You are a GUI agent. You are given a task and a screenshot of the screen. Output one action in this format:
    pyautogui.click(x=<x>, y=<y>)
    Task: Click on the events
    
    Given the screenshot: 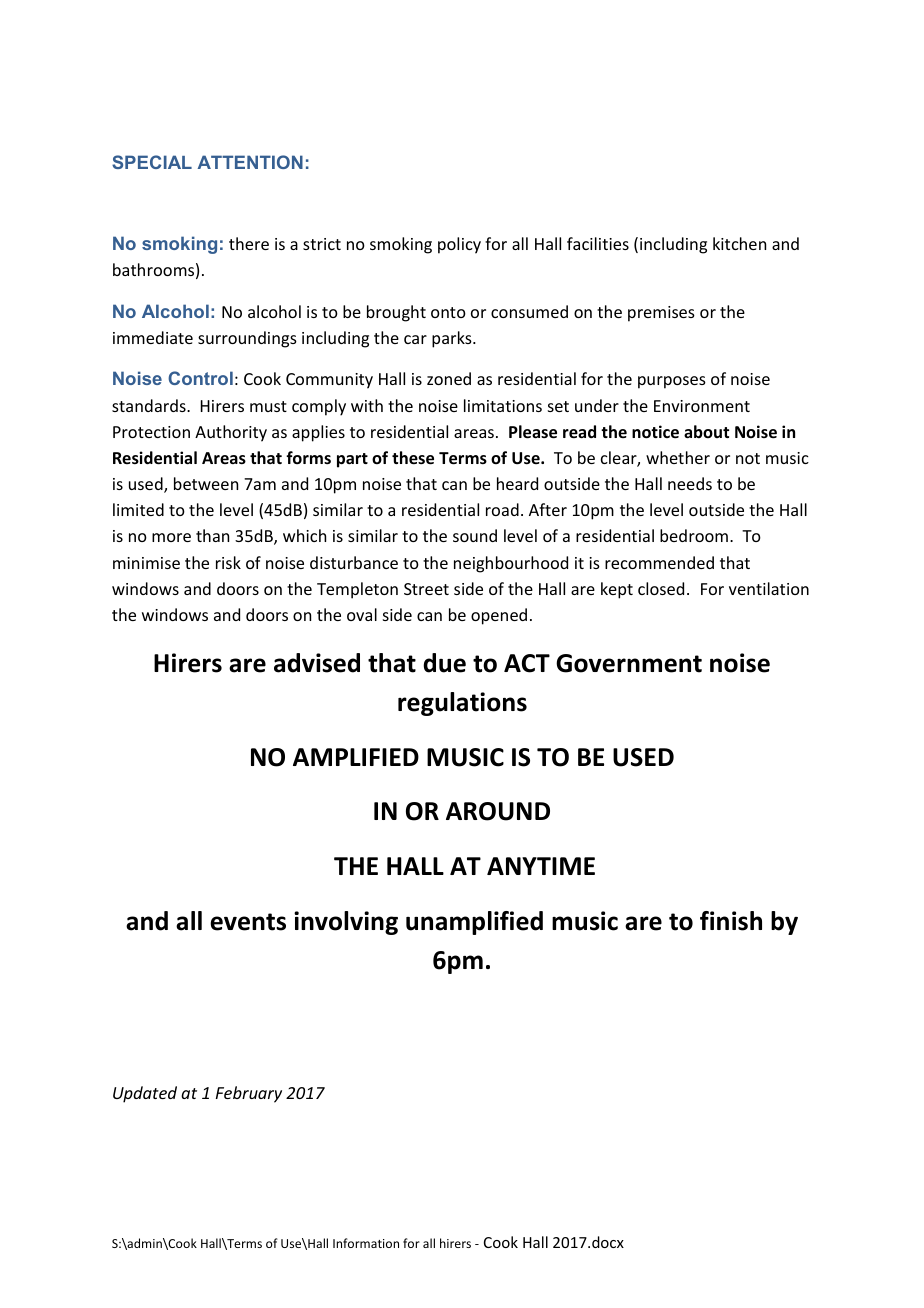 What is the action you would take?
    pyautogui.click(x=248, y=922)
